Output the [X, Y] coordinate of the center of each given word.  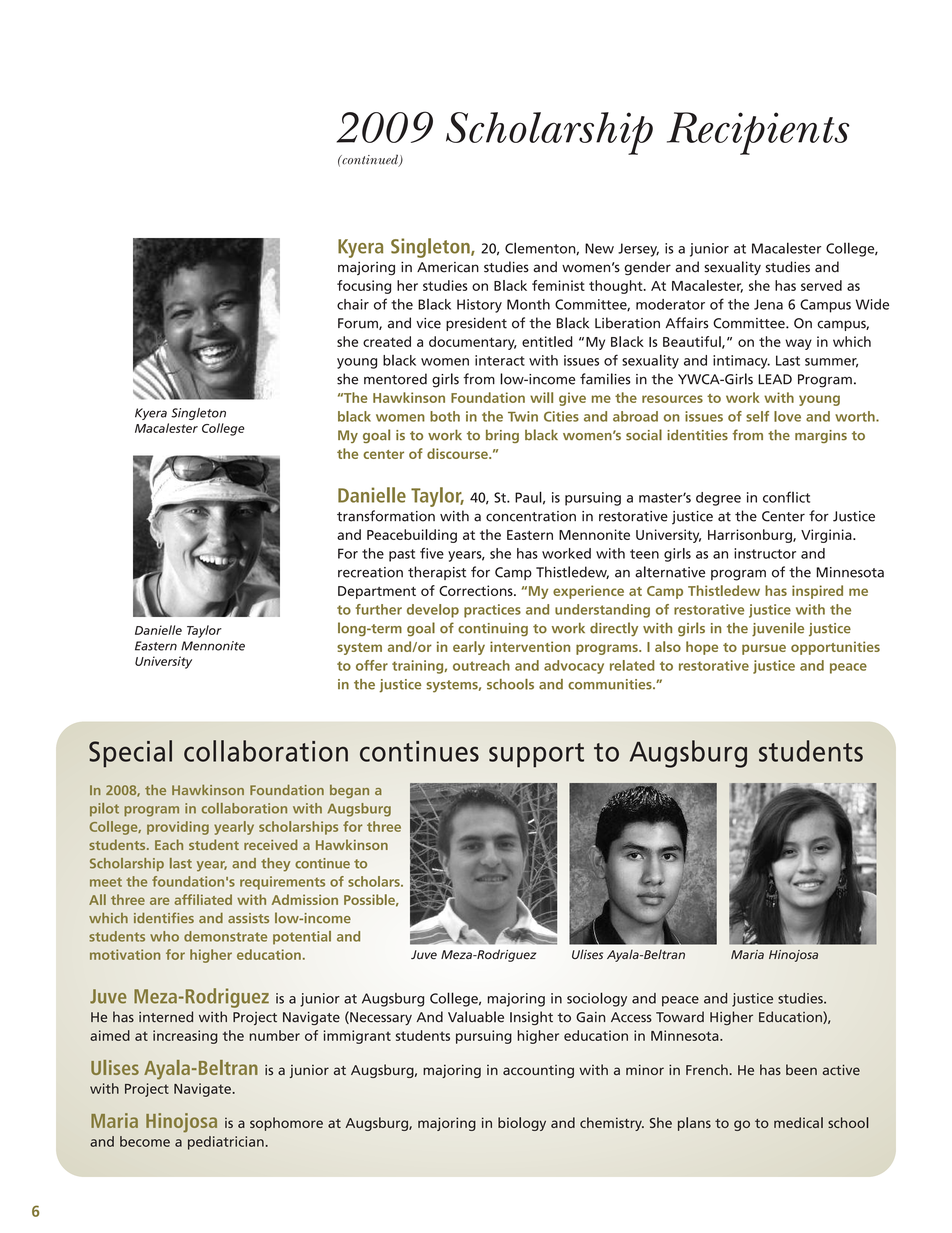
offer [372, 665]
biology [522, 1124]
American [448, 267]
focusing [364, 287]
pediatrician [226, 1143]
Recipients [758, 133]
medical [798, 1122]
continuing [493, 630]
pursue [764, 649]
